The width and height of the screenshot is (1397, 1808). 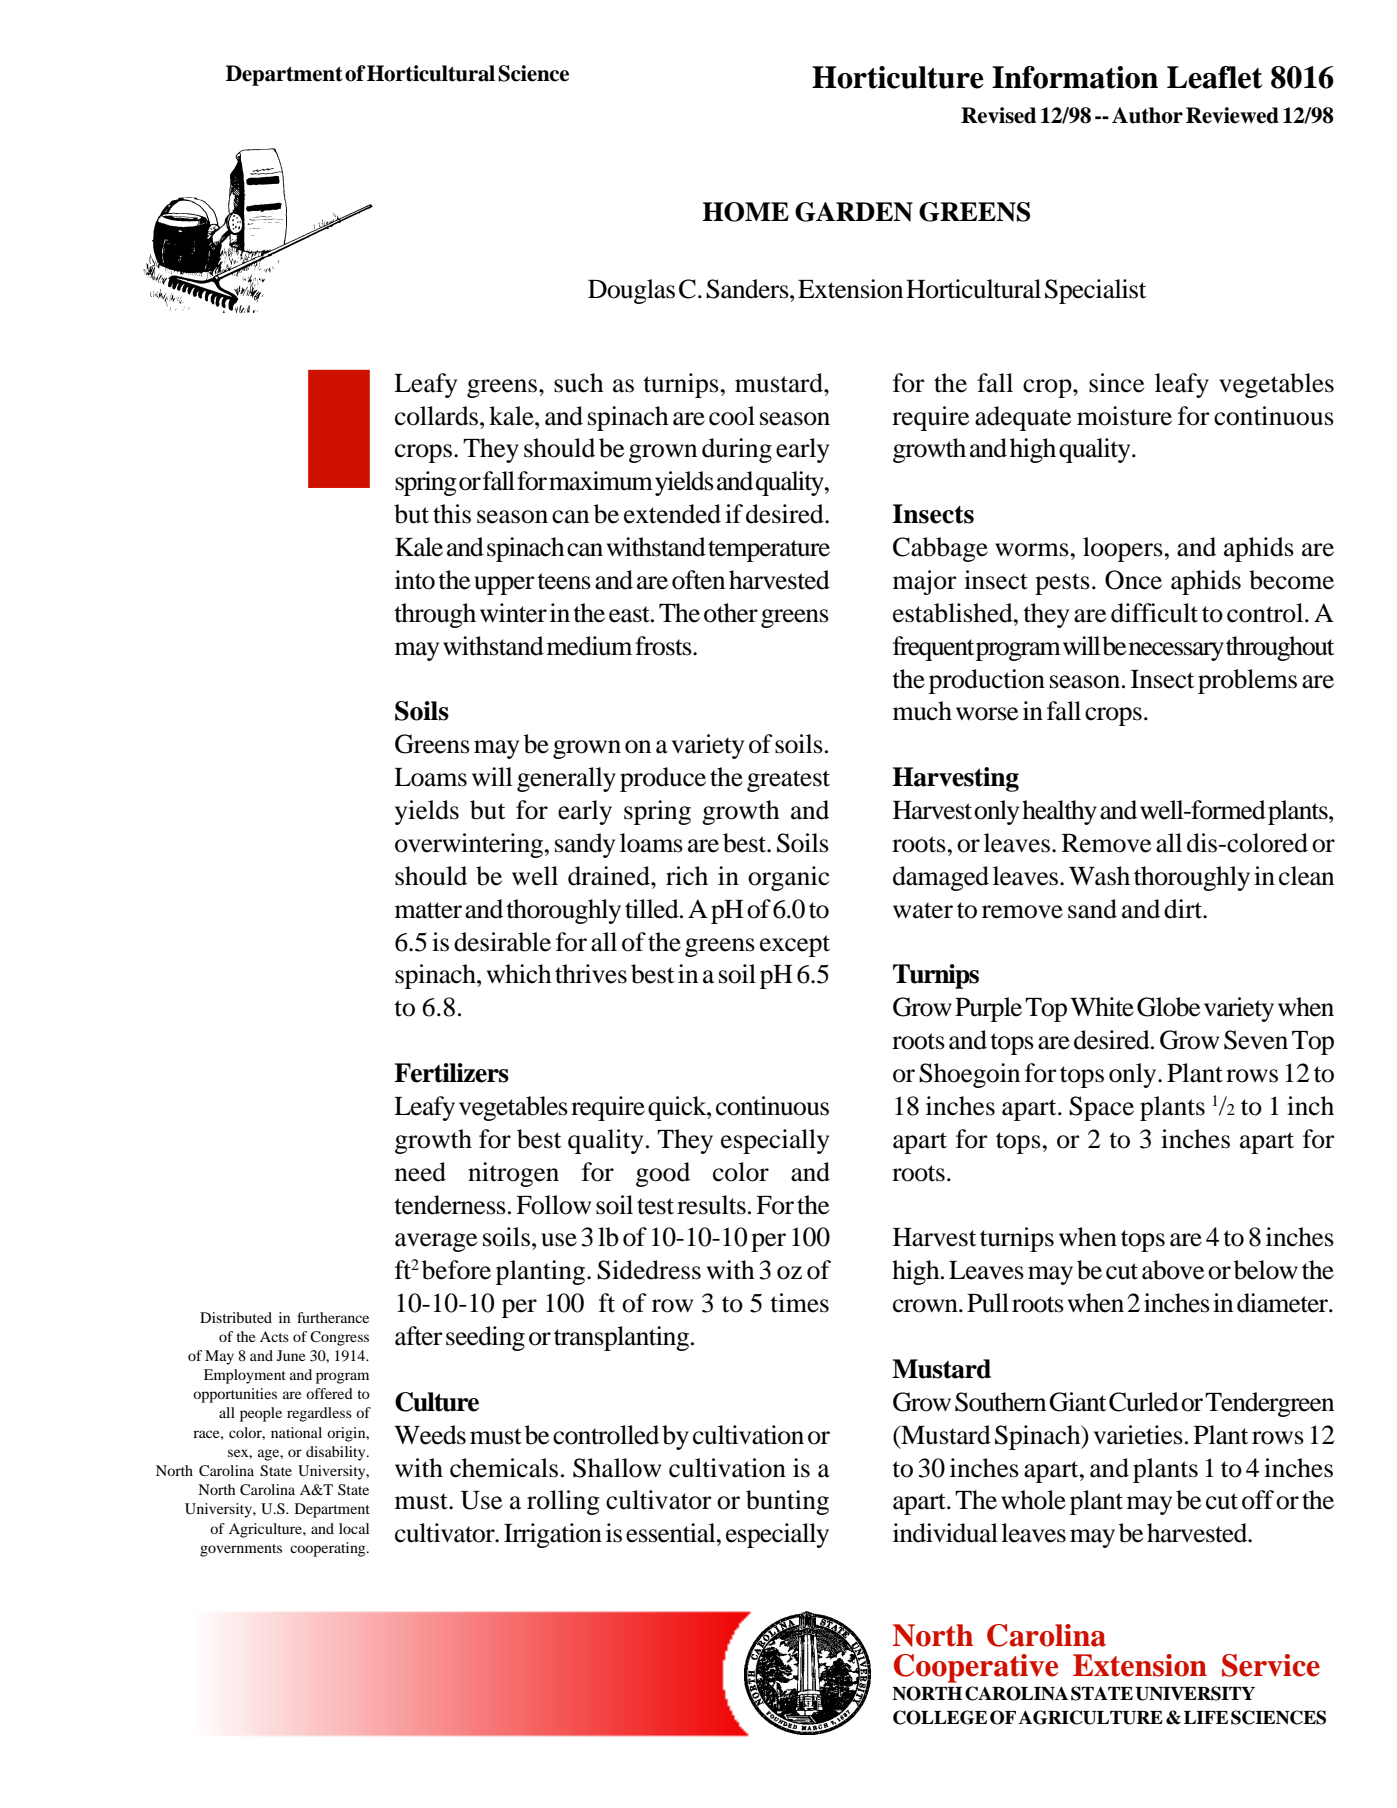 I want to click on LIFE, so click(x=1206, y=1717).
